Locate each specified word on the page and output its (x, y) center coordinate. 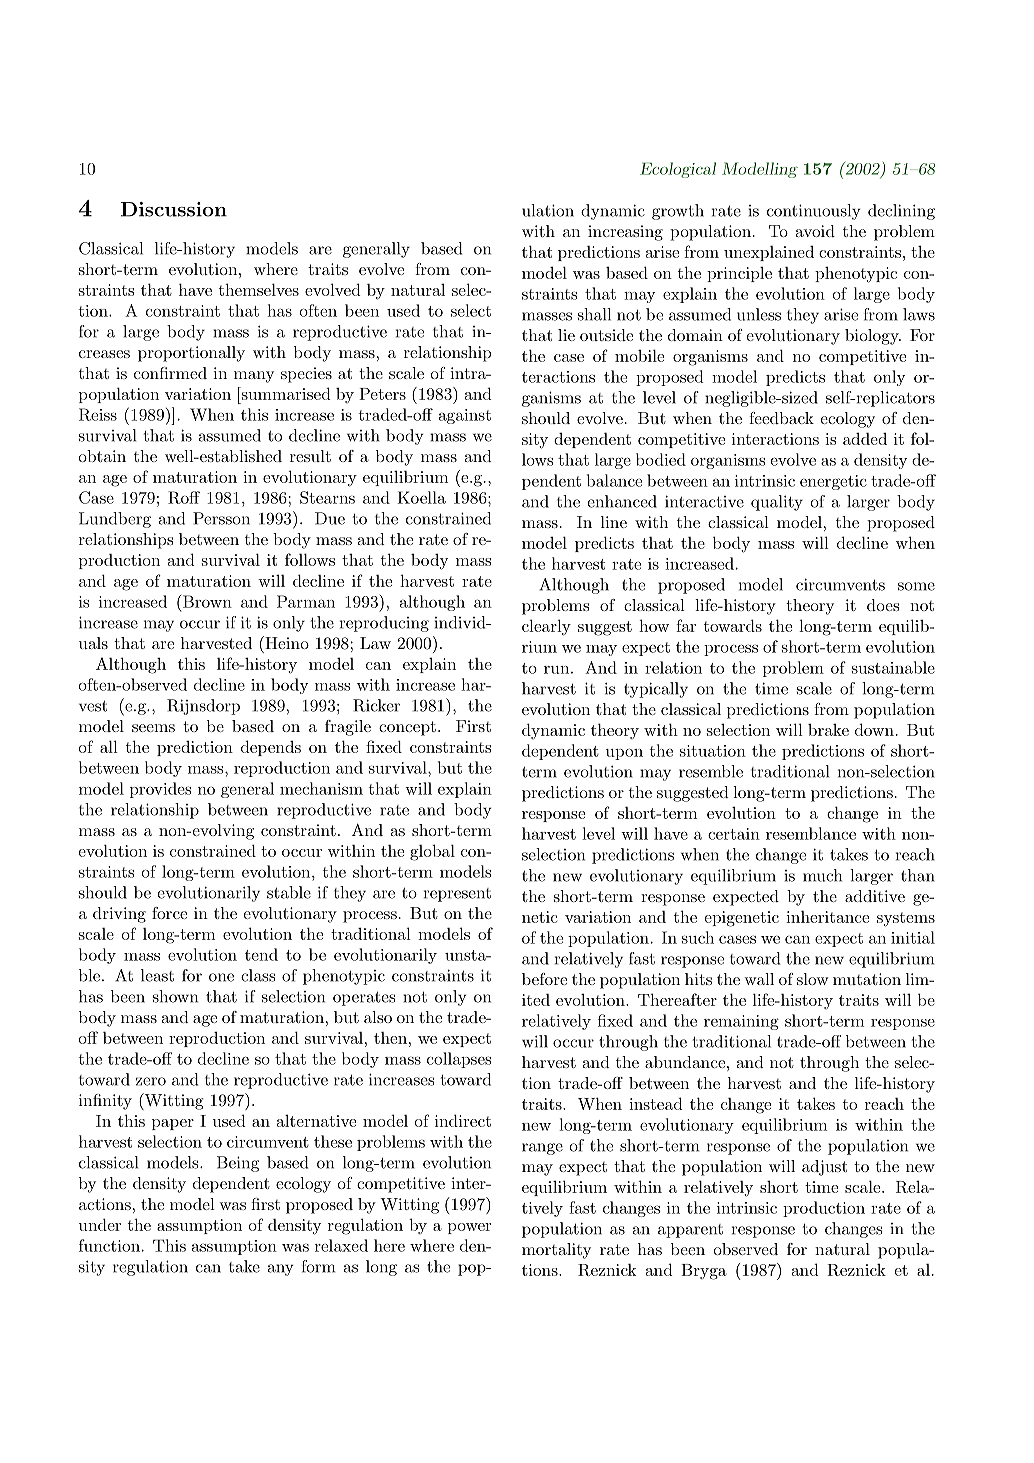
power (469, 1228)
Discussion (174, 209)
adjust (824, 1168)
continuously (814, 212)
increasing (625, 233)
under (100, 1224)
